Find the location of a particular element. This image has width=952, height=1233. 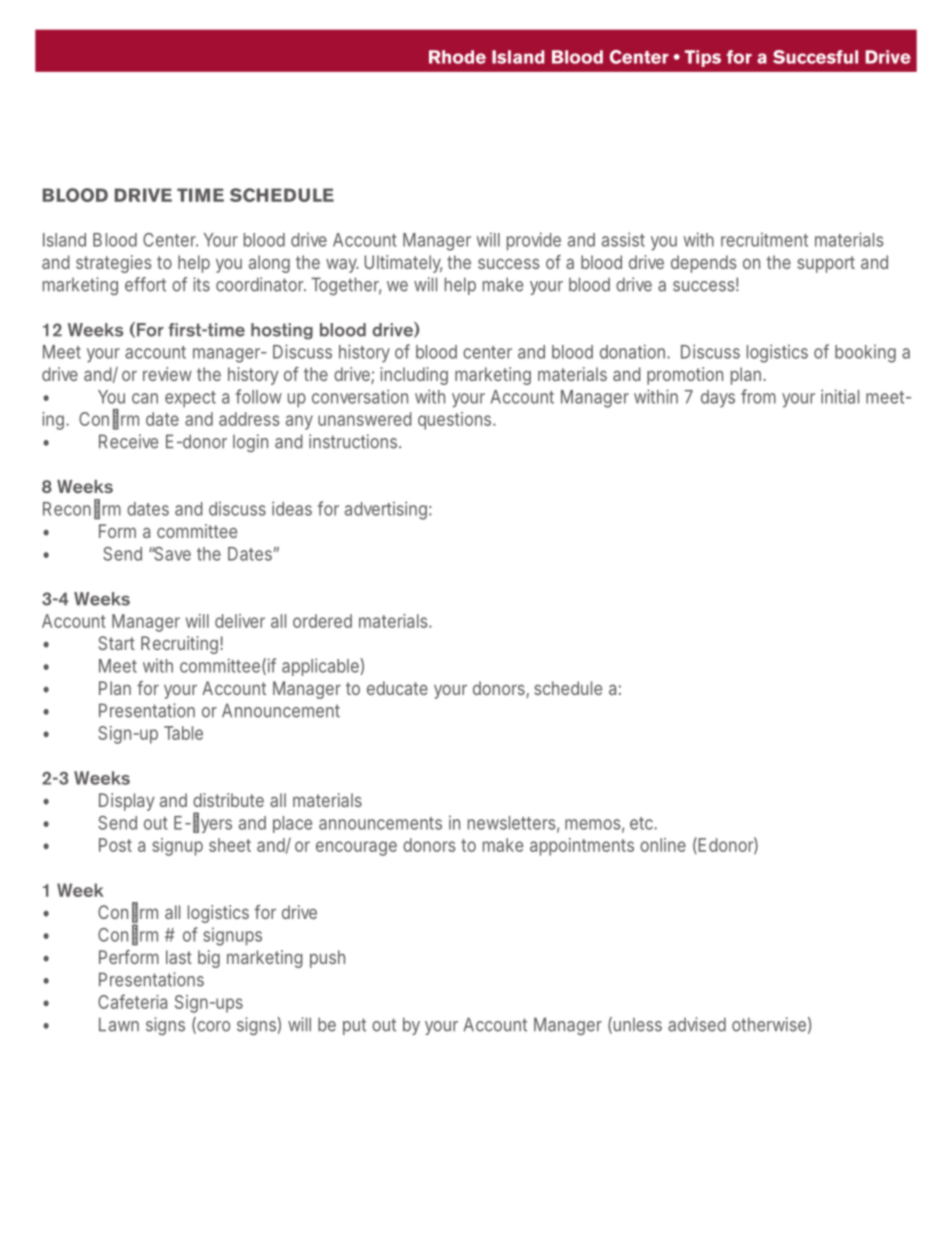

questions is located at coordinates (454, 421).
